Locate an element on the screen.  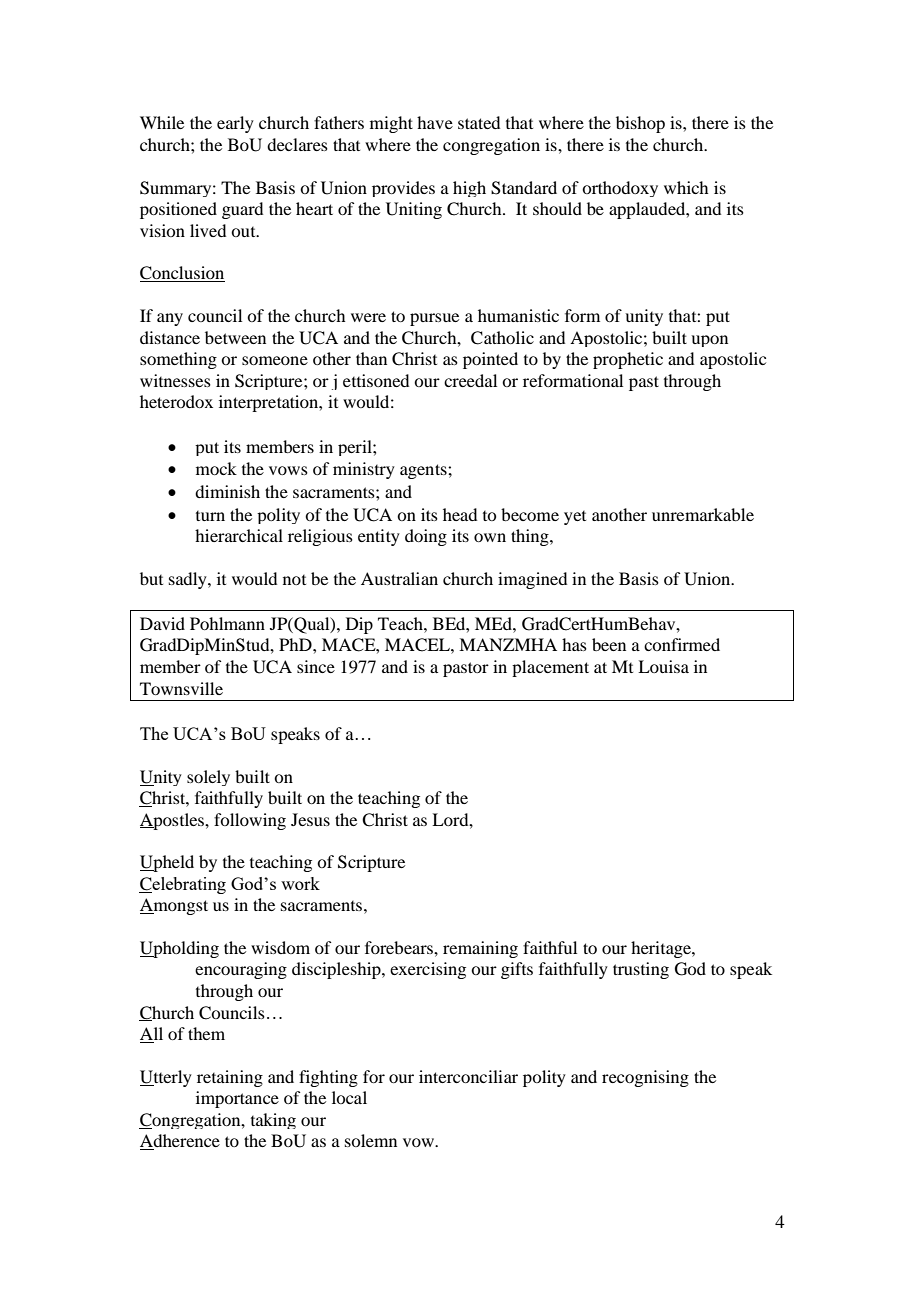
recognising is located at coordinates (645, 1078).
